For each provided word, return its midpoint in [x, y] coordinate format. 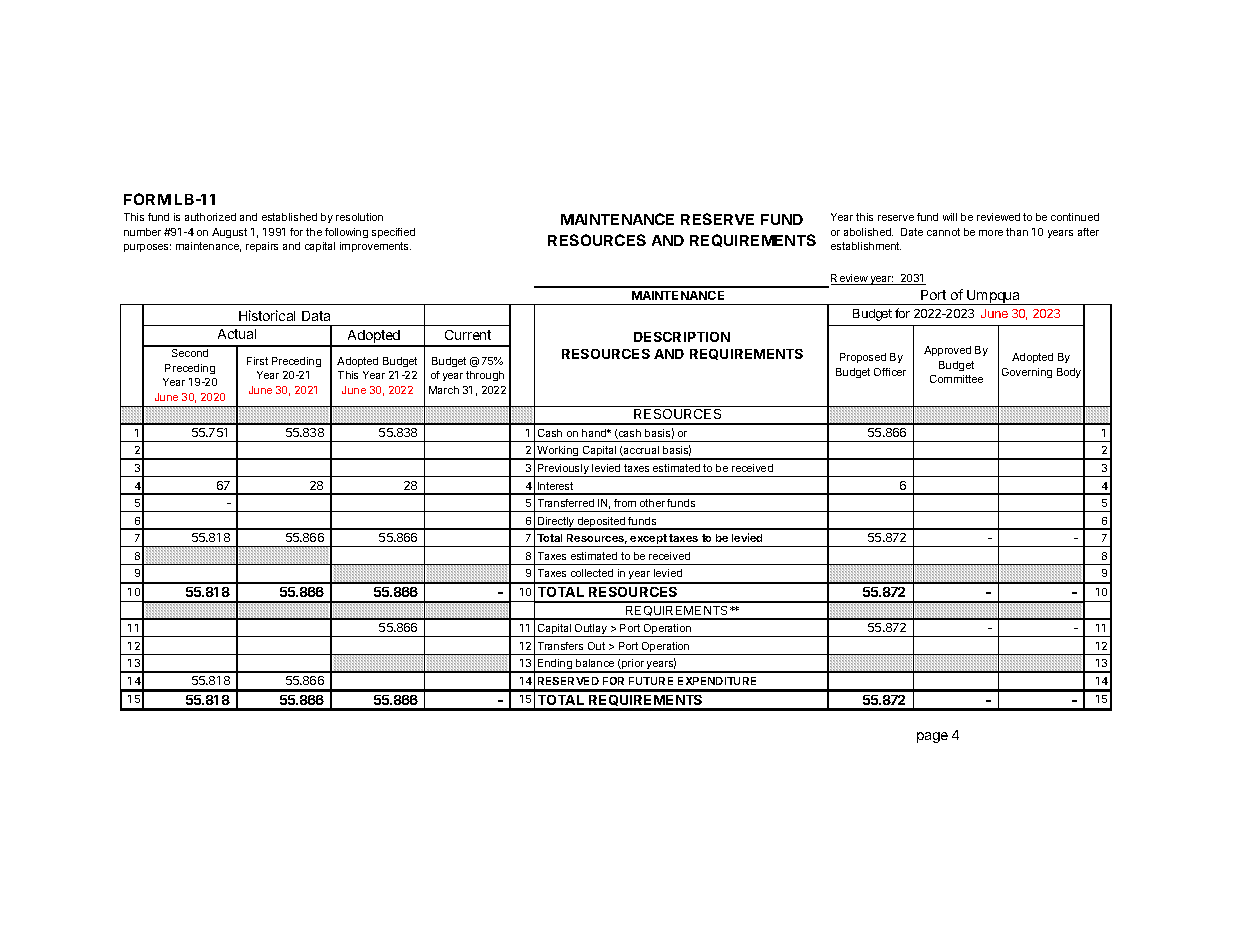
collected [592, 573]
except [649, 540]
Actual [237, 334]
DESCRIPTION [682, 337]
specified [393, 233]
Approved [947, 351]
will [950, 217]
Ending [555, 666]
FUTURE [651, 681]
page [932, 737]
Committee [956, 379]
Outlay [591, 630]
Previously [563, 470]
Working [558, 453]
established [289, 217]
